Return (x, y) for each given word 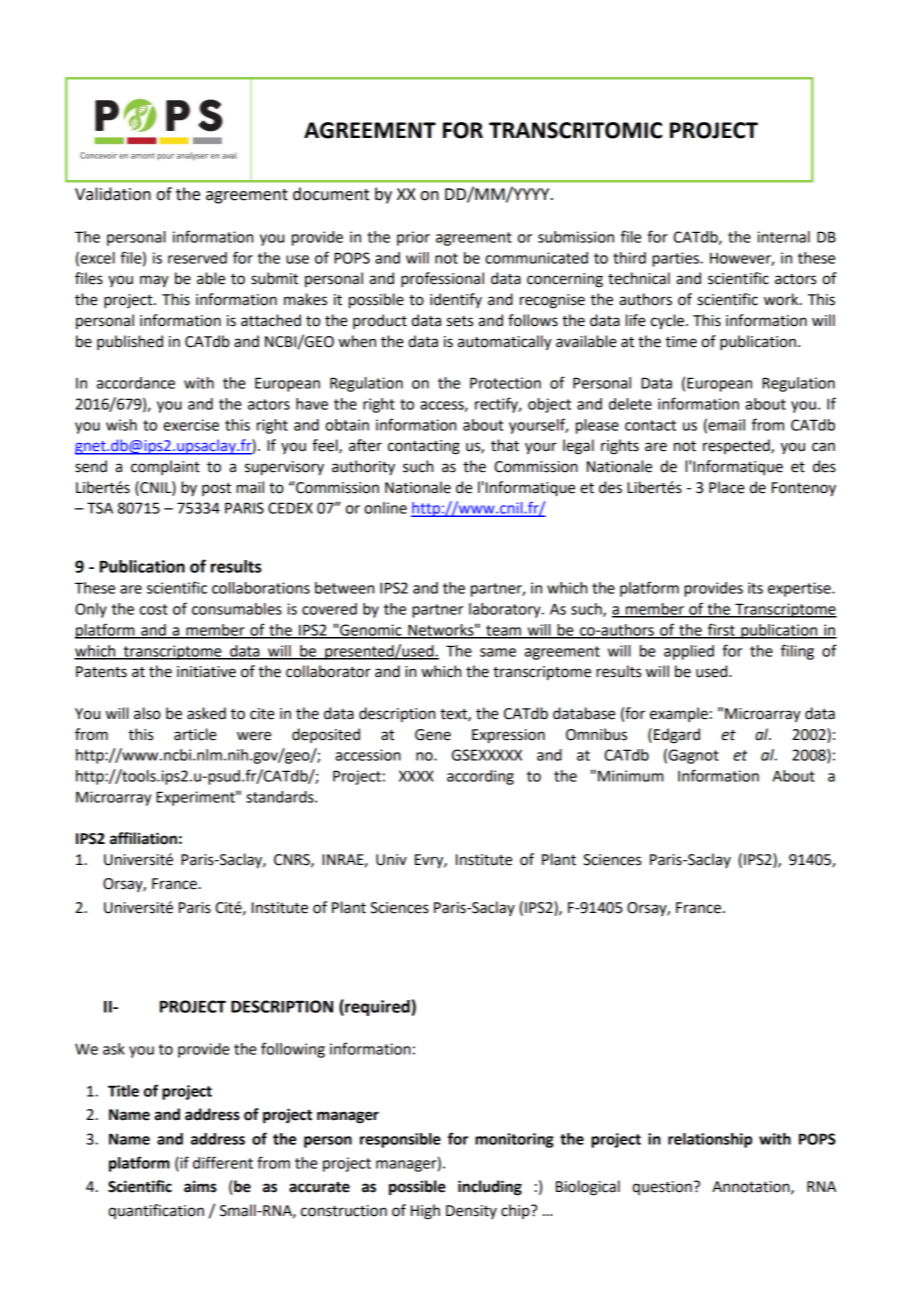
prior (413, 238)
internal (783, 237)
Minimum (630, 776)
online (385, 508)
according (480, 777)
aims (200, 1186)
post (216, 489)
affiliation (143, 838)
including (490, 1188)
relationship (710, 1140)
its (755, 588)
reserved (197, 258)
